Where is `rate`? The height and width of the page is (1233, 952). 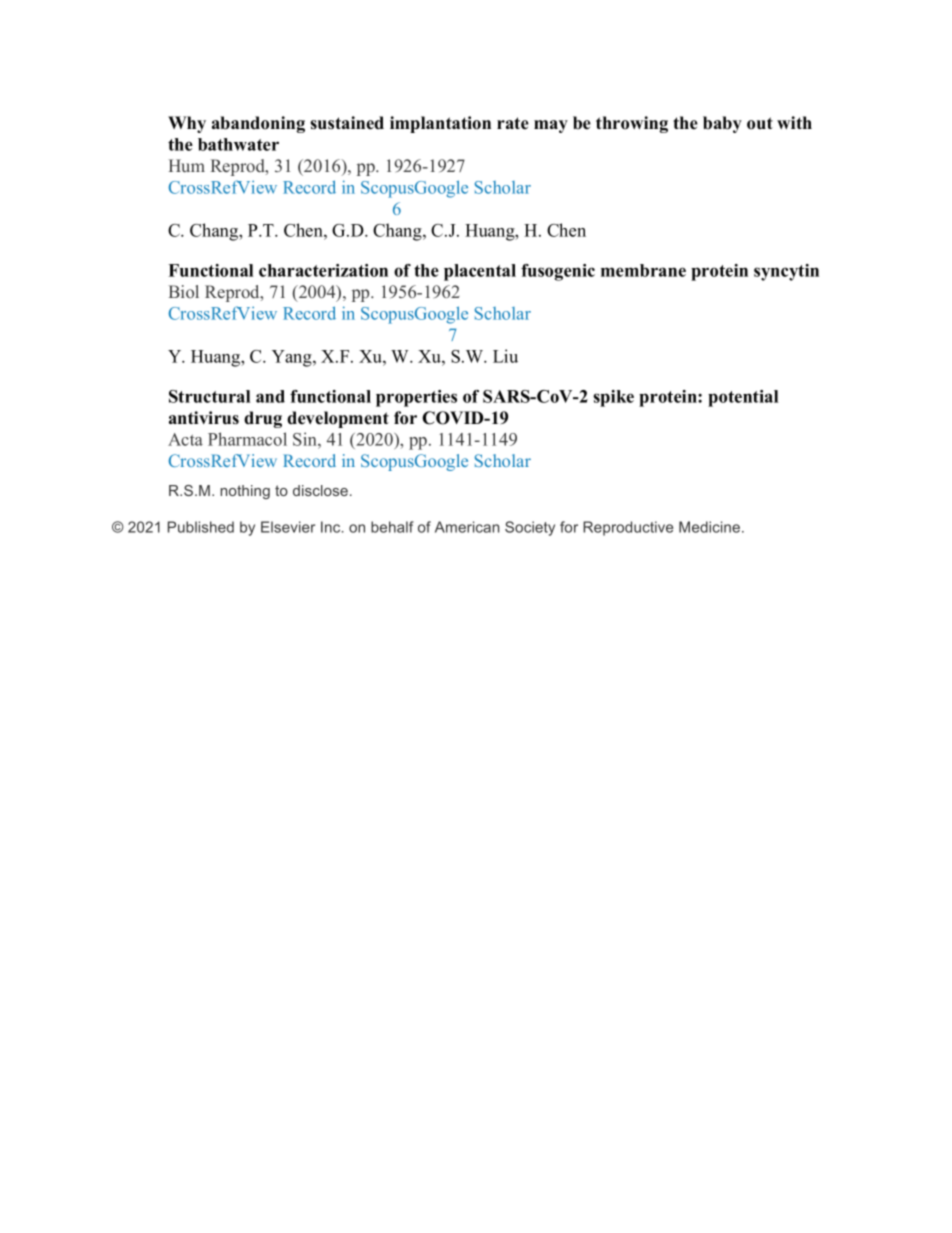
rate is located at coordinates (513, 123).
